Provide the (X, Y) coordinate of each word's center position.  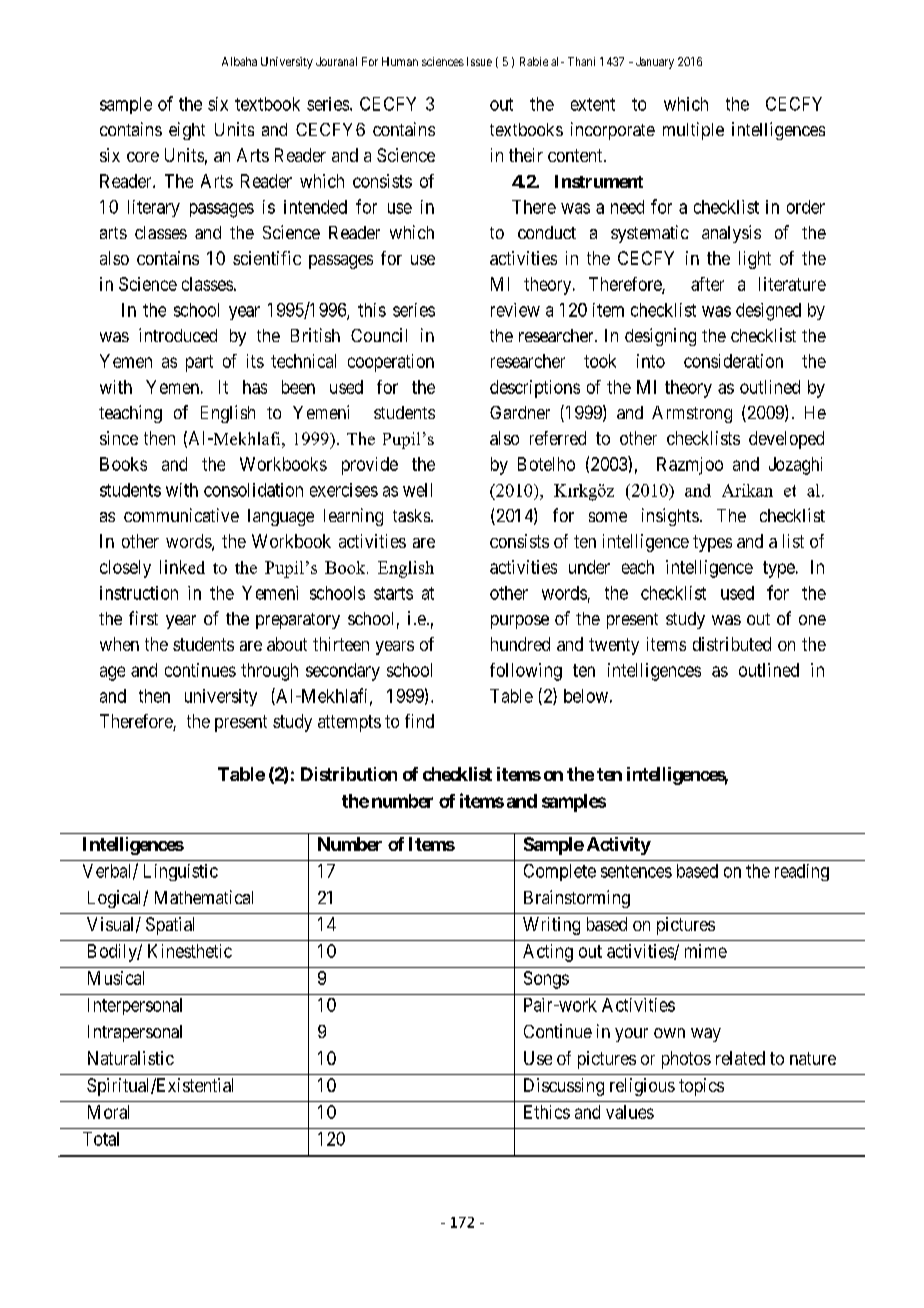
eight (187, 131)
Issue (479, 61)
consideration (733, 361)
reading (802, 872)
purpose (520, 622)
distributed (732, 644)
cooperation (391, 363)
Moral (108, 1112)
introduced (178, 335)
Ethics (547, 1112)
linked (182, 567)
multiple (693, 131)
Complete (560, 872)
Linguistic (181, 872)
